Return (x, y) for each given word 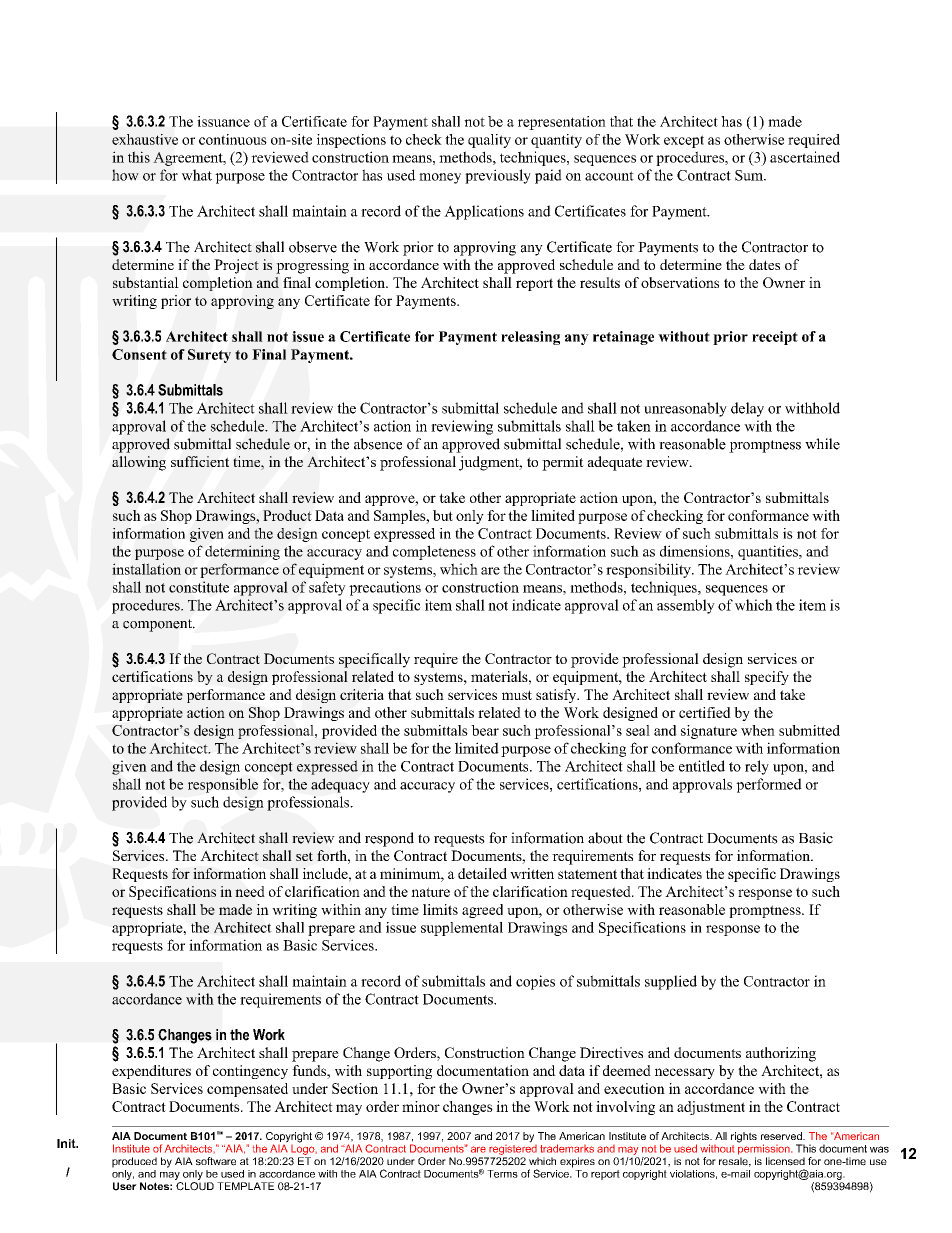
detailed (482, 873)
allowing (139, 463)
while (822, 444)
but (443, 515)
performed (769, 785)
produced (134, 1162)
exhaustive (145, 139)
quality (489, 141)
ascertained (805, 157)
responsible (223, 785)
